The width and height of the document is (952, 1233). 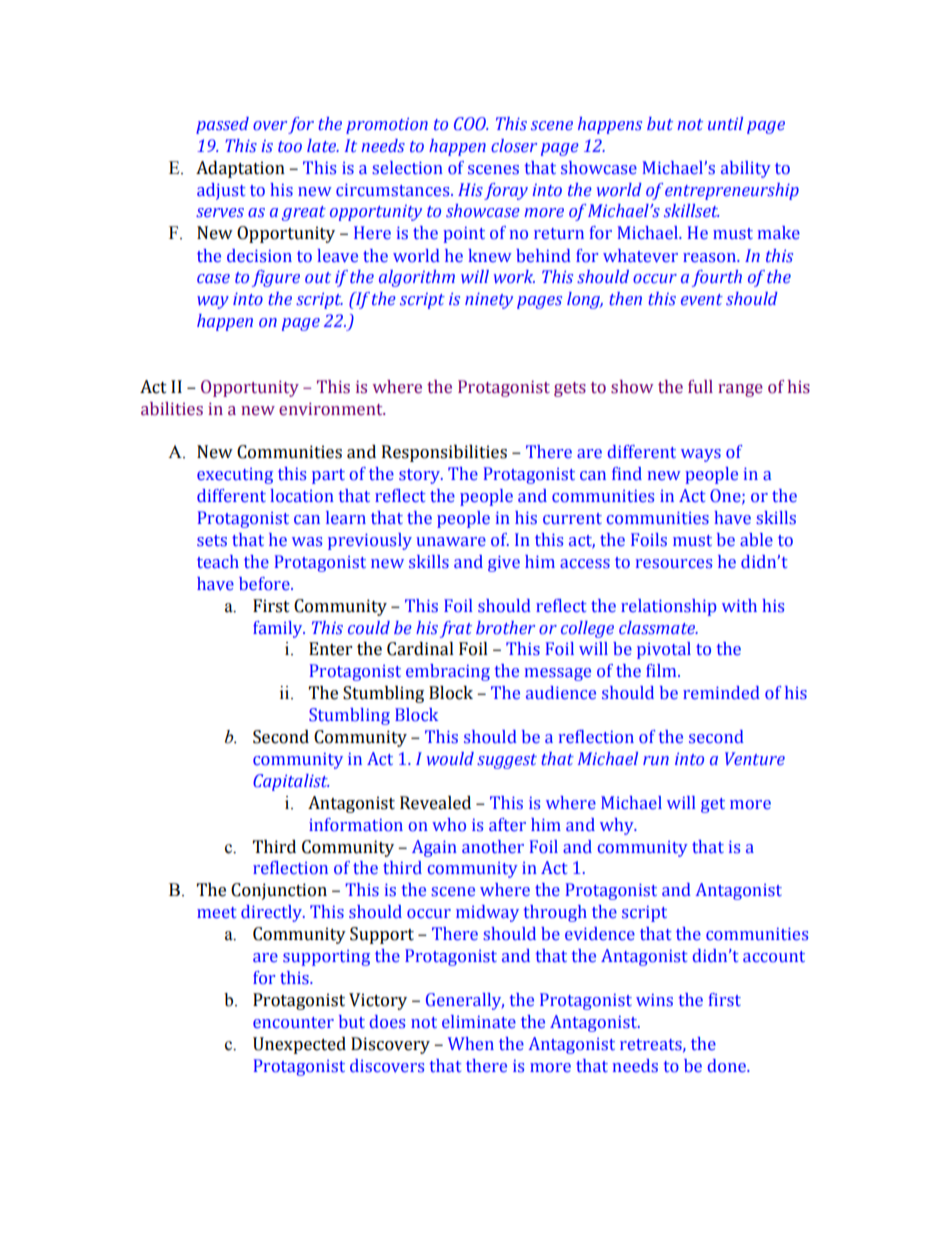 I want to click on before, so click(x=265, y=584).
